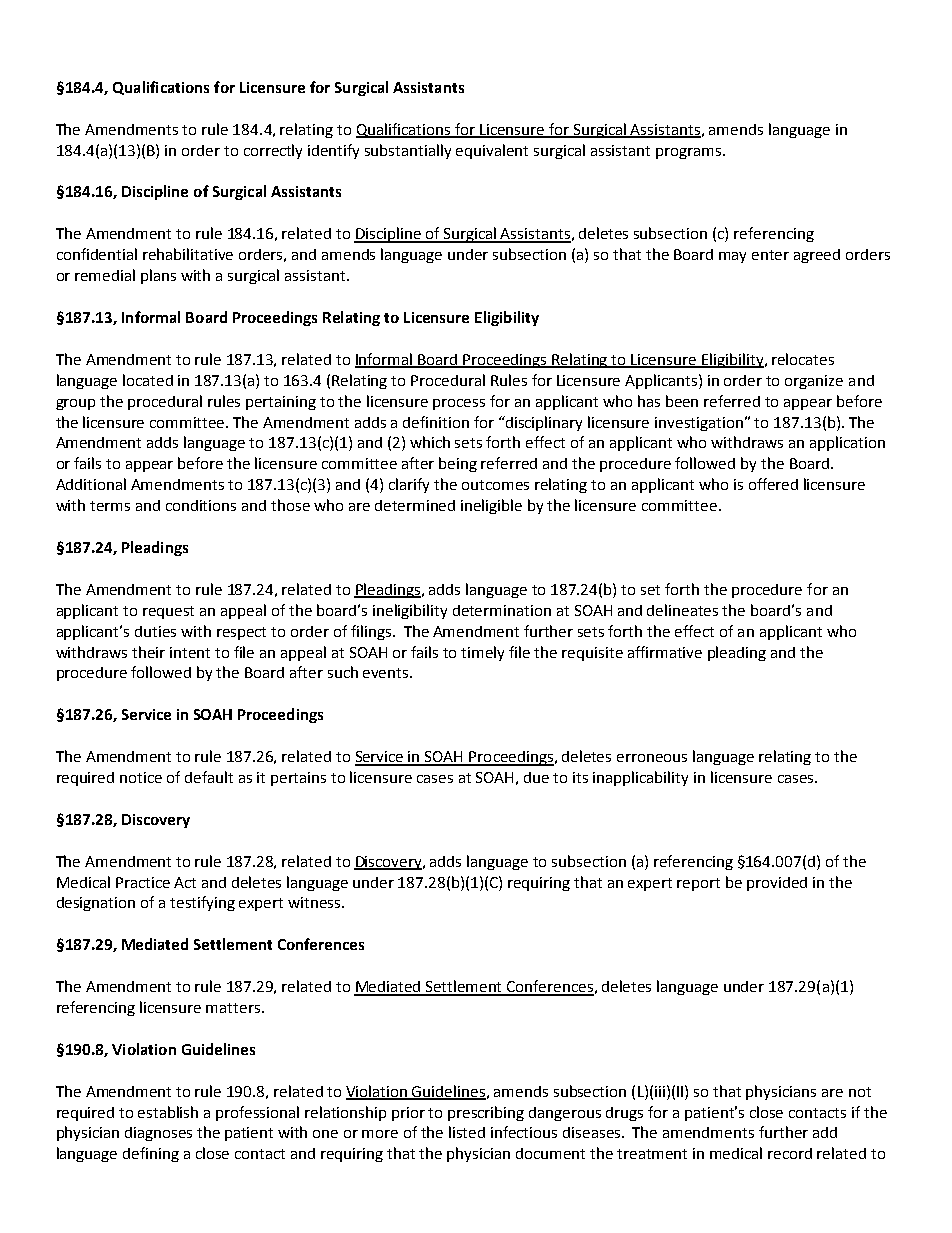 The height and width of the screenshot is (1233, 952). Describe the element at coordinates (141, 777) in the screenshot. I see `notice` at that location.
